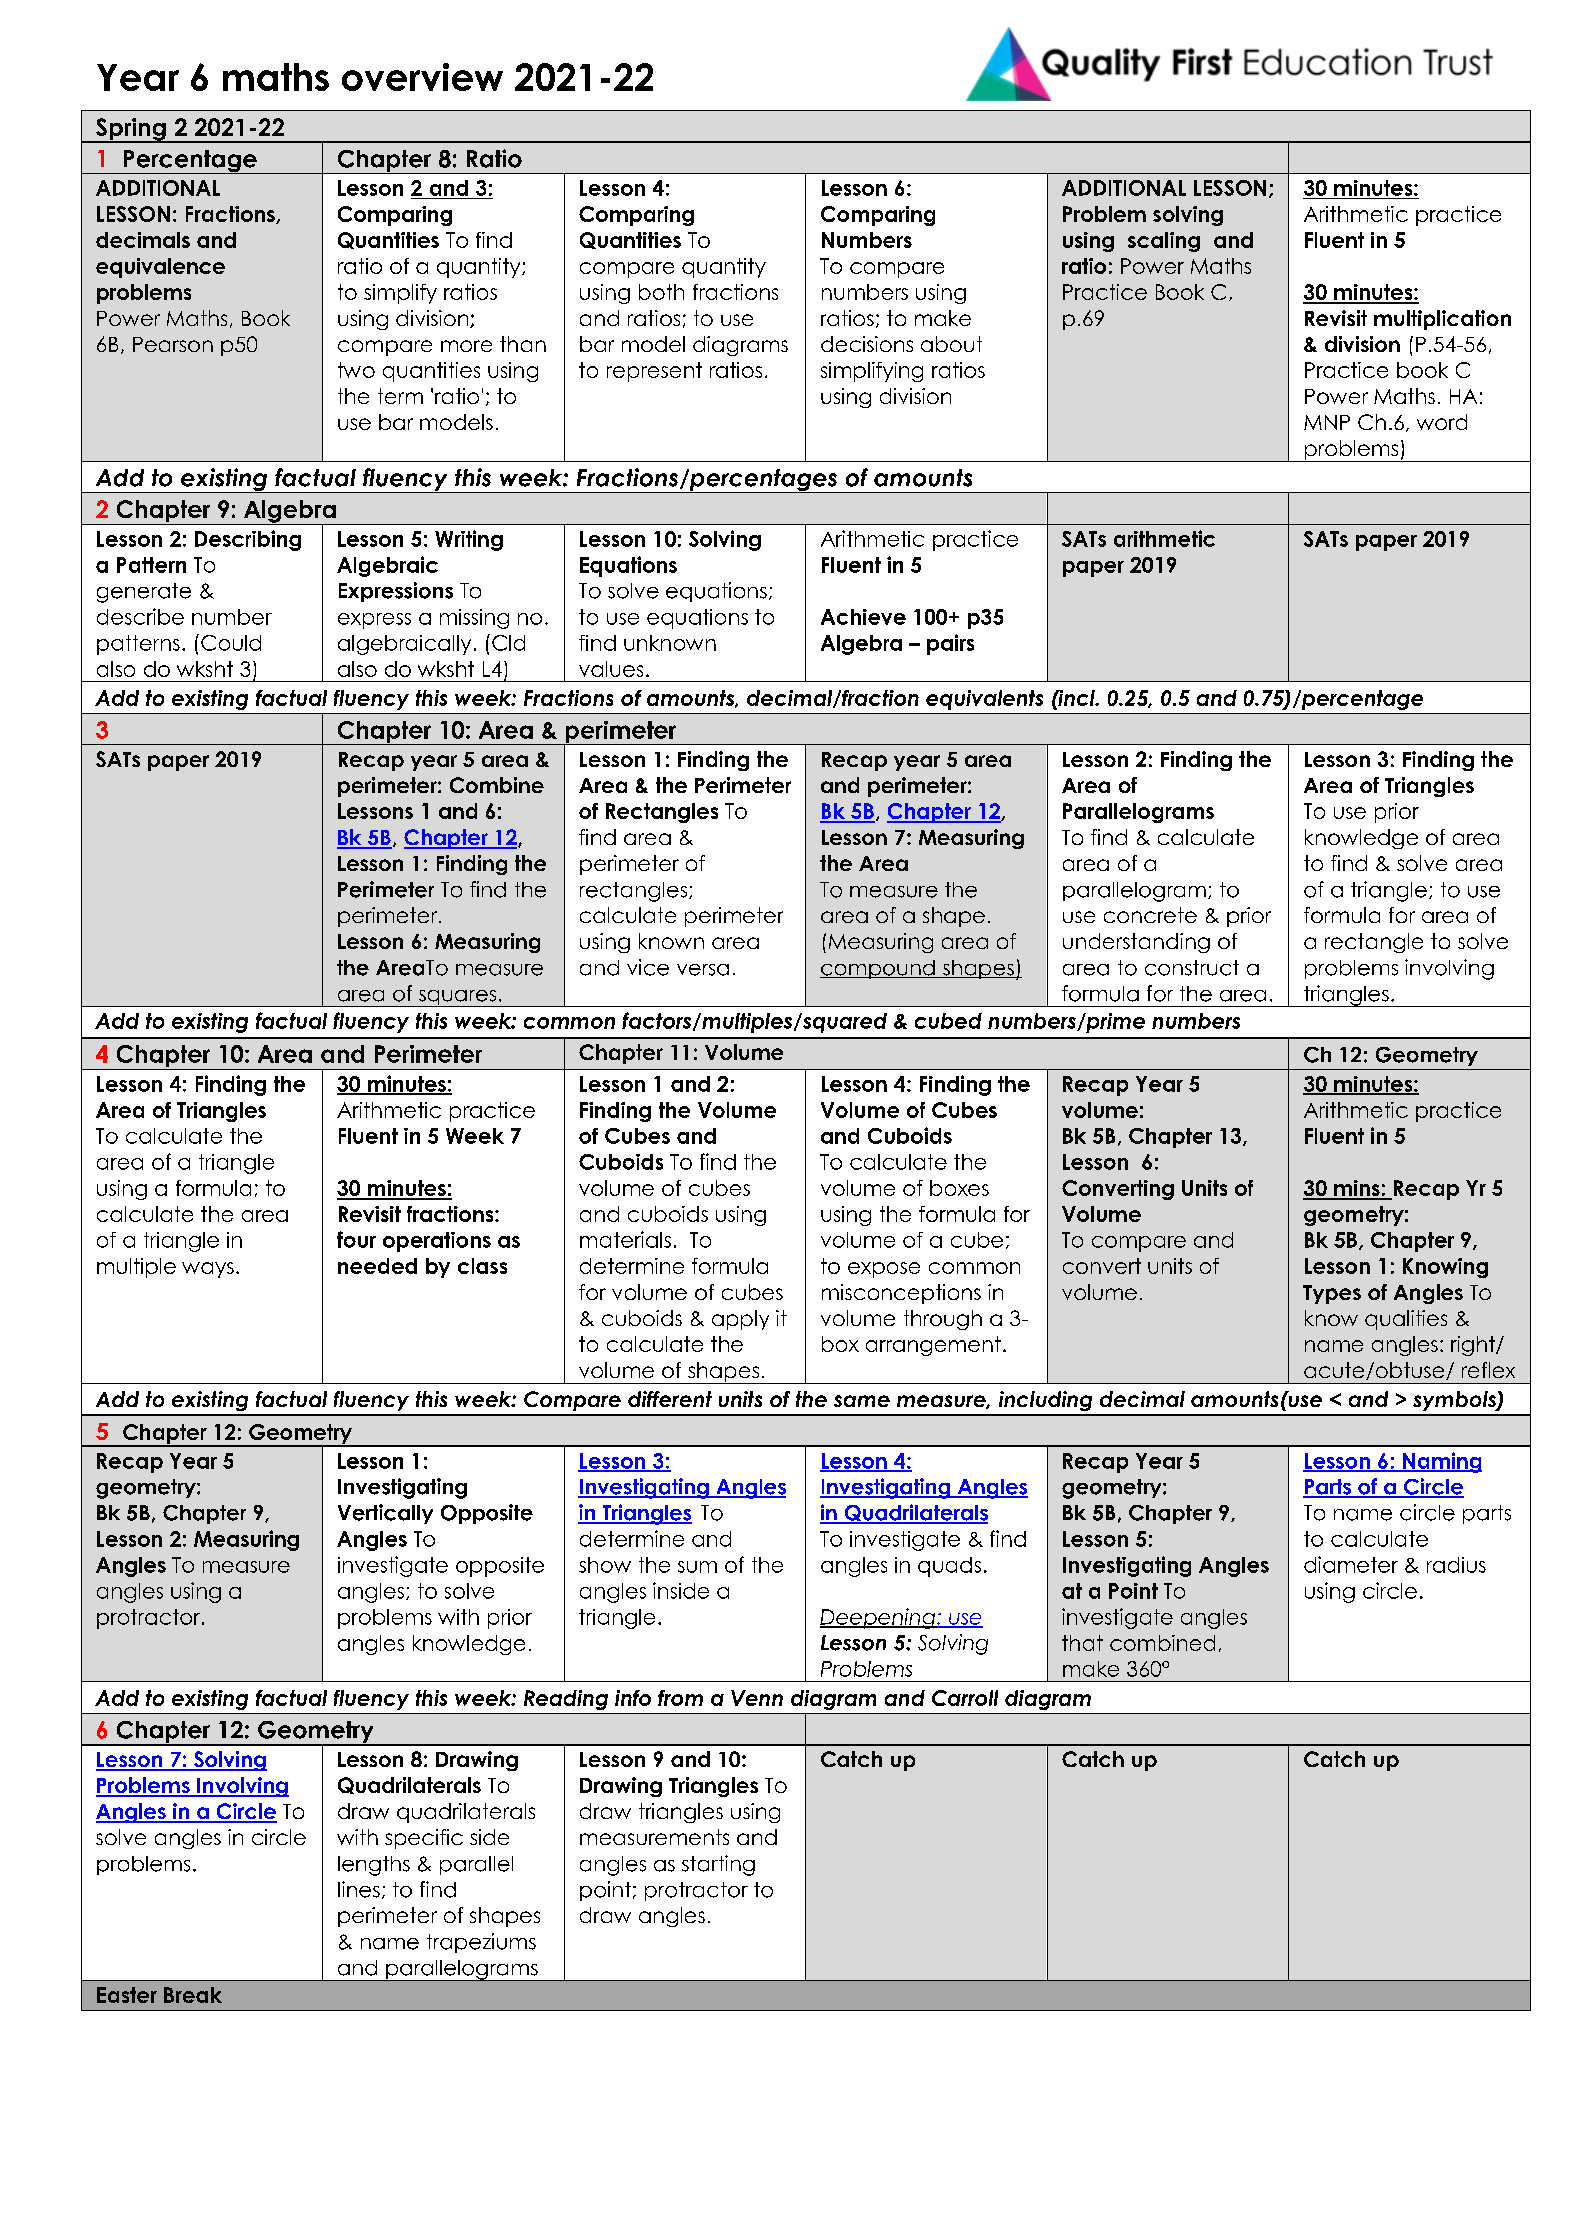 Image resolution: width=1580 pixels, height=2235 pixels. What do you see at coordinates (208, 1270) in the document?
I see `ways` at bounding box center [208, 1270].
